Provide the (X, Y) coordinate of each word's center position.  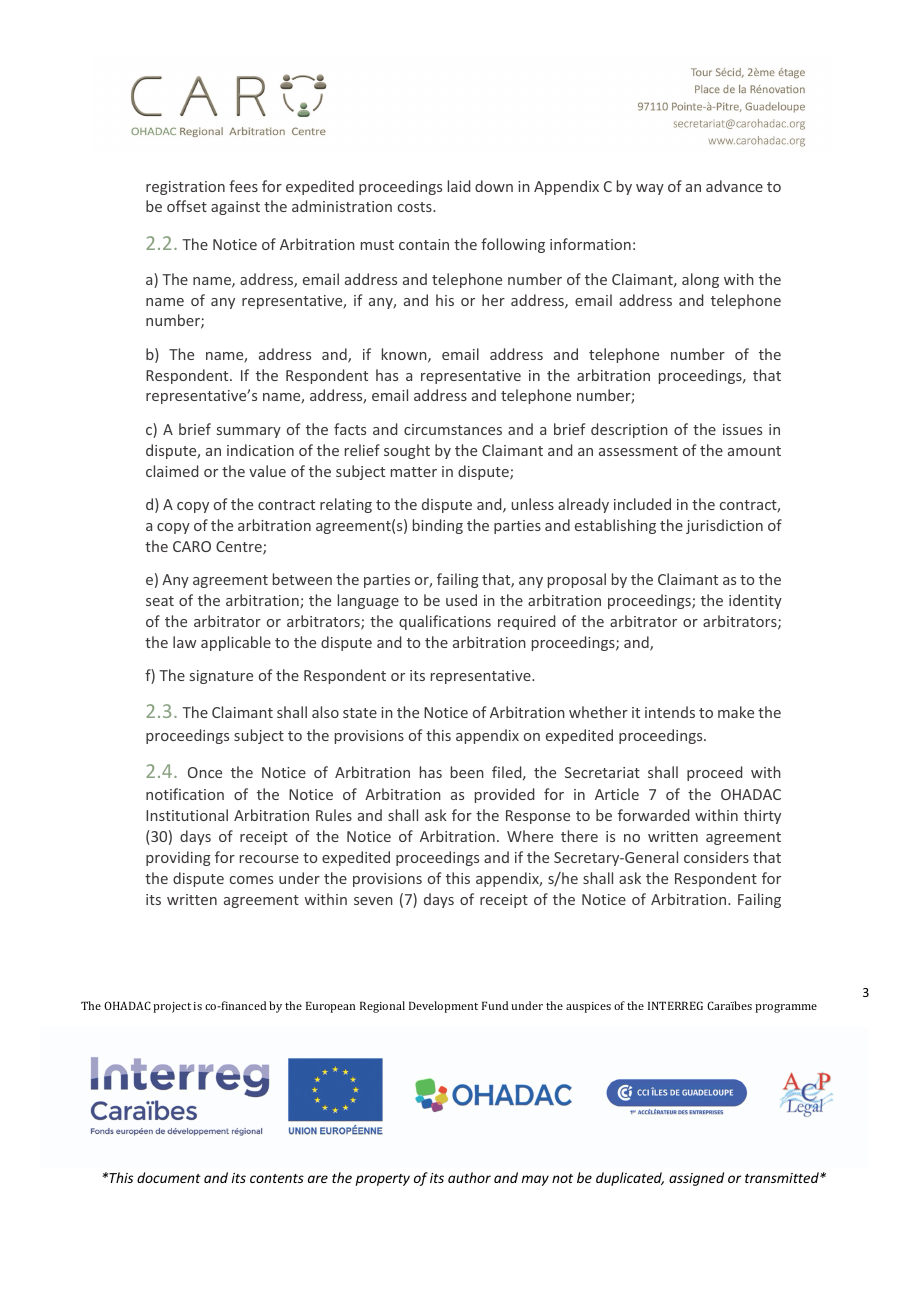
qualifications (445, 622)
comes (251, 880)
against (235, 208)
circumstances (453, 429)
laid (459, 186)
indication (260, 450)
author (469, 1177)
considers (716, 857)
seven (373, 901)
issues (742, 429)
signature (221, 677)
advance (734, 186)
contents (277, 1178)
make (736, 712)
